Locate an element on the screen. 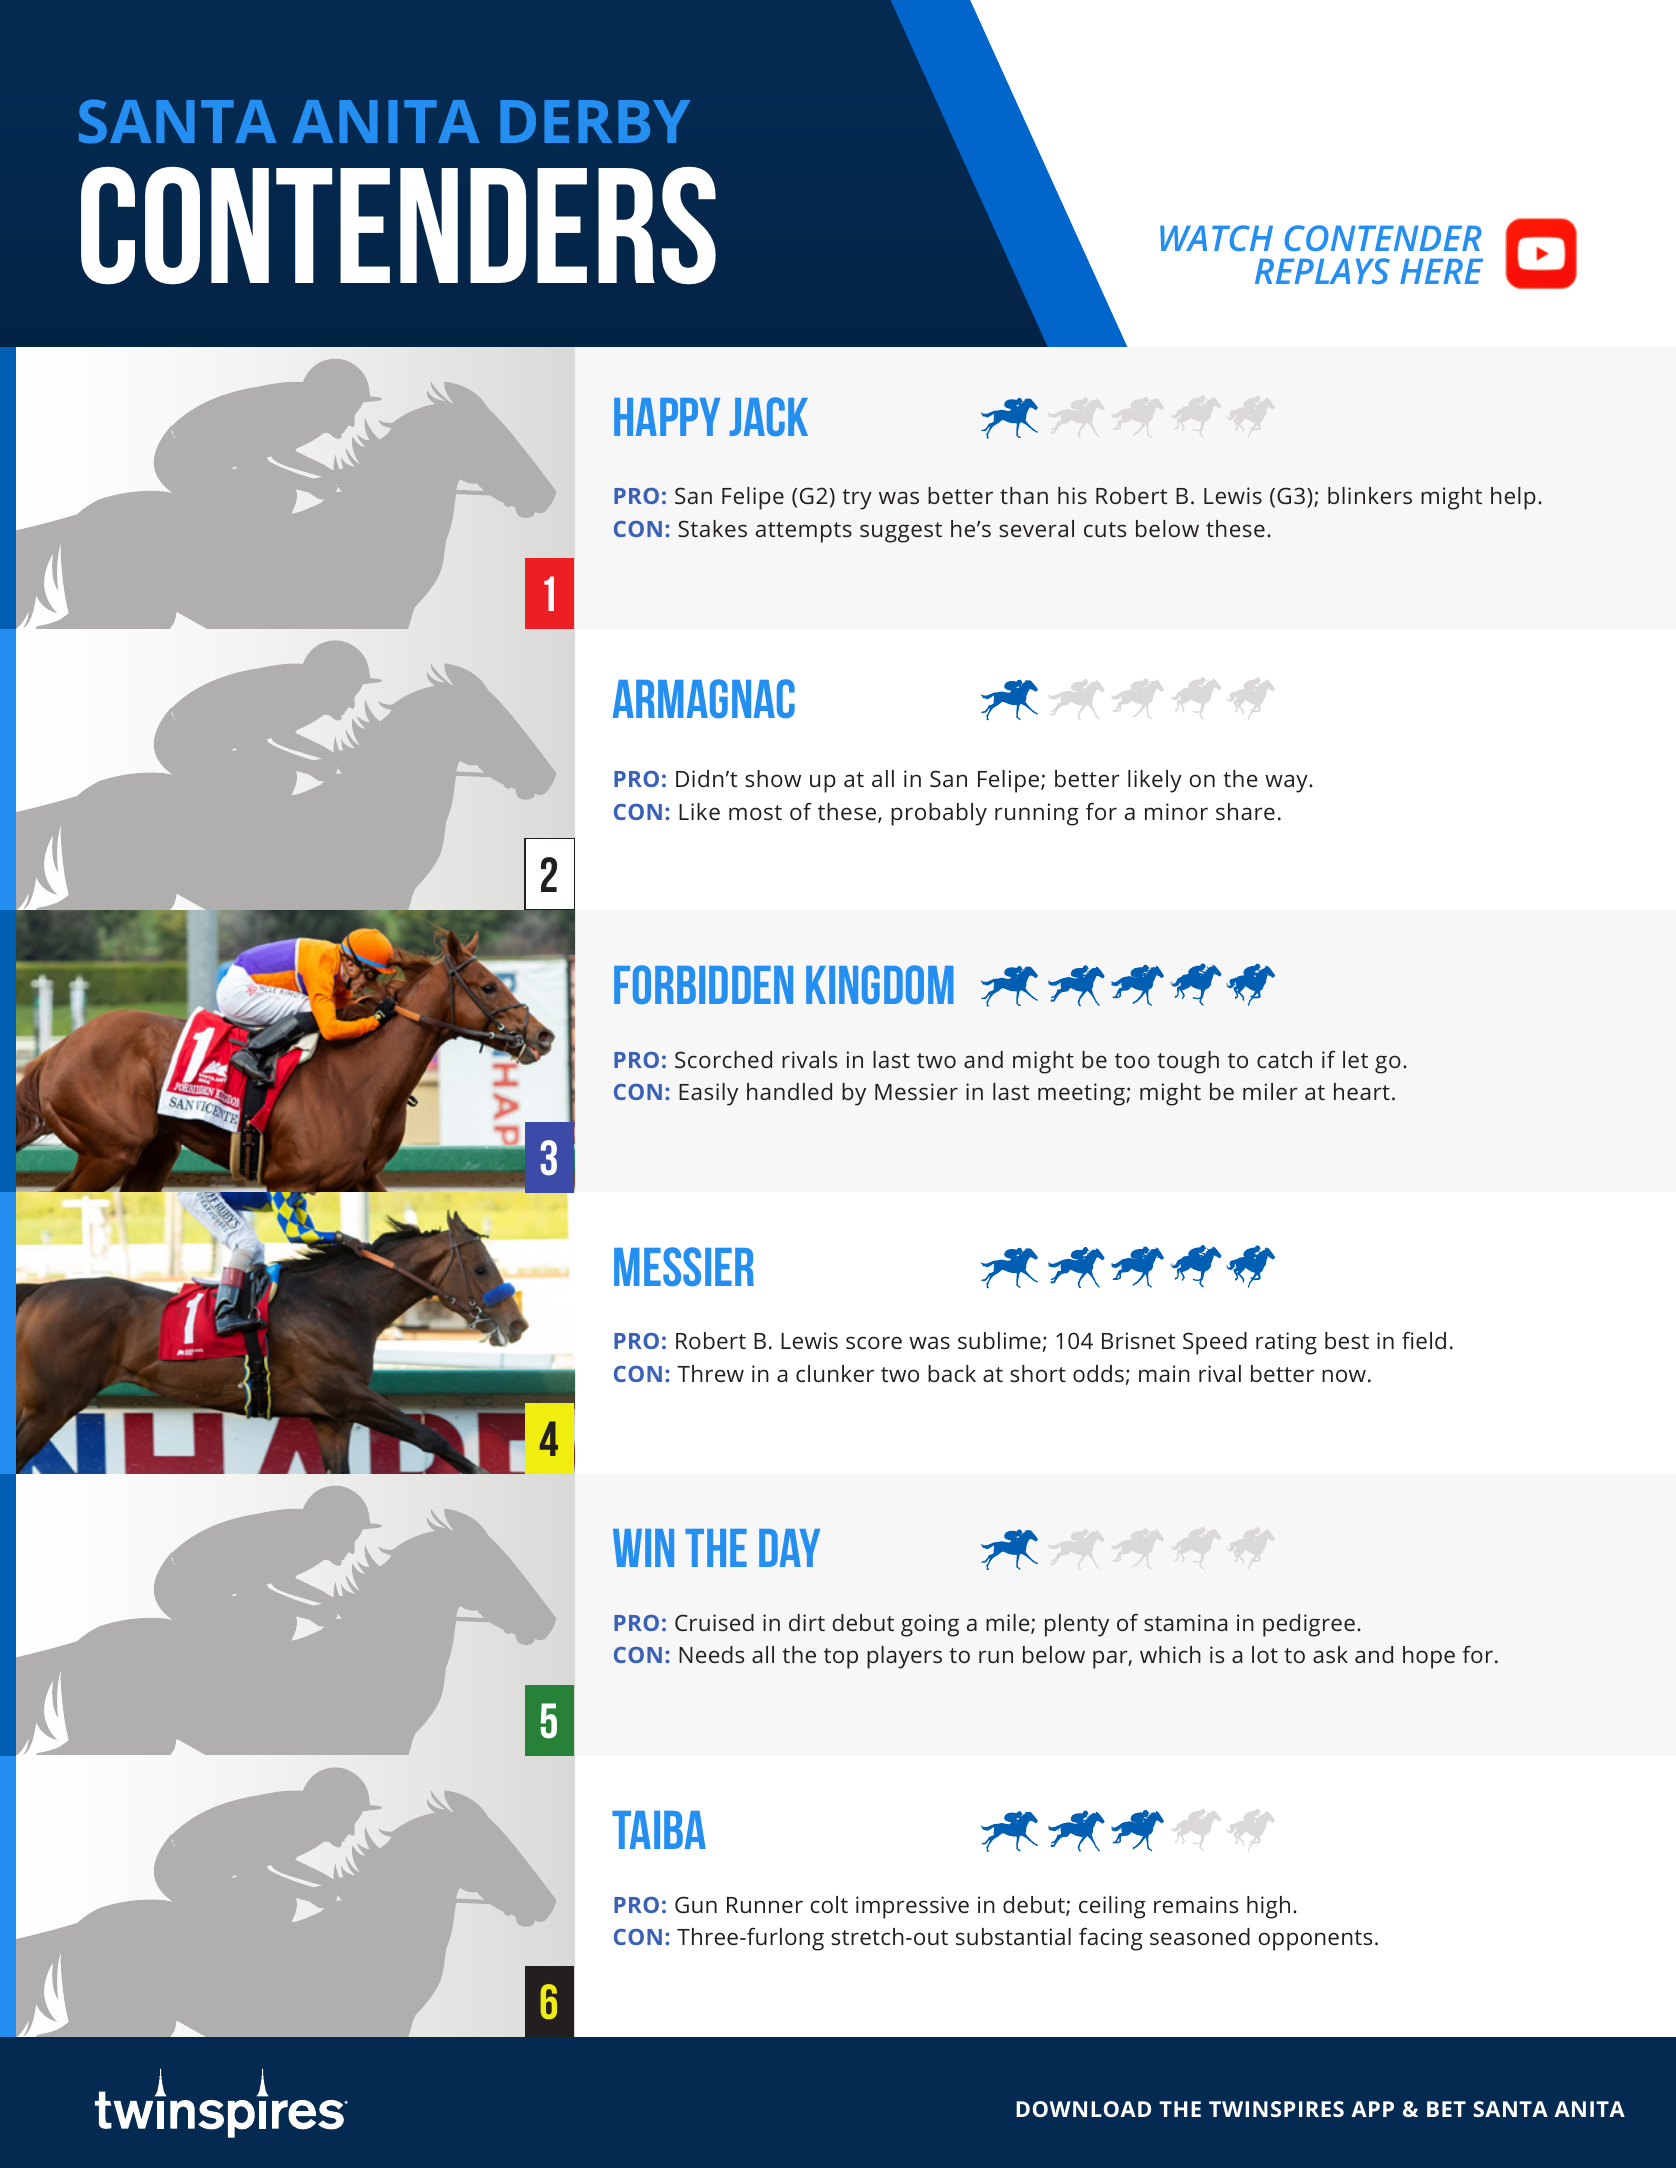  WATCH is located at coordinates (1216, 238).
